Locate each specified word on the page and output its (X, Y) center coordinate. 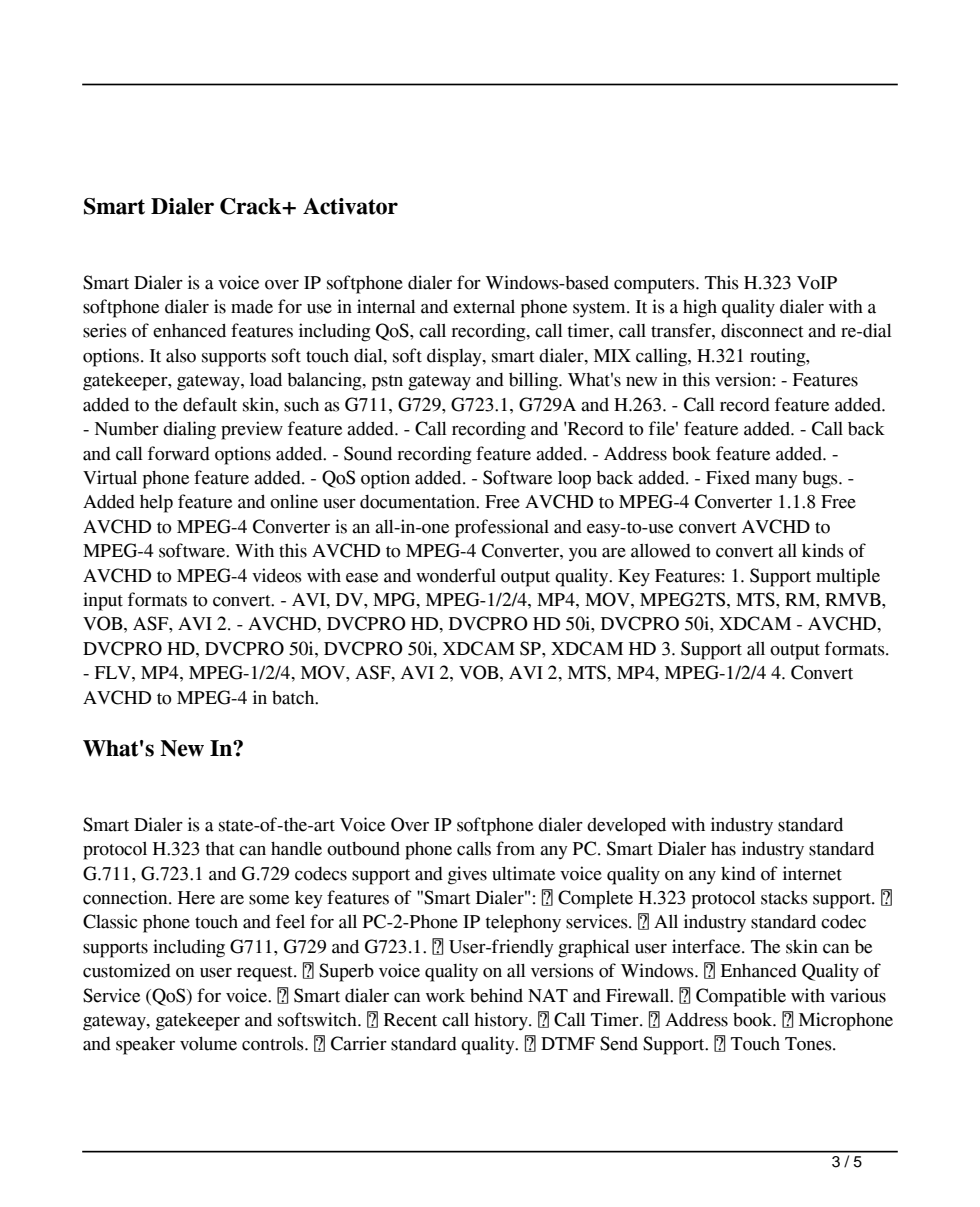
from (515, 848)
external (484, 306)
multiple (848, 577)
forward (179, 453)
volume (208, 1043)
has (723, 848)
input (103, 601)
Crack (252, 206)
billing (534, 381)
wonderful (456, 575)
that (220, 848)
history (502, 1021)
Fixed (728, 477)
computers (655, 286)
